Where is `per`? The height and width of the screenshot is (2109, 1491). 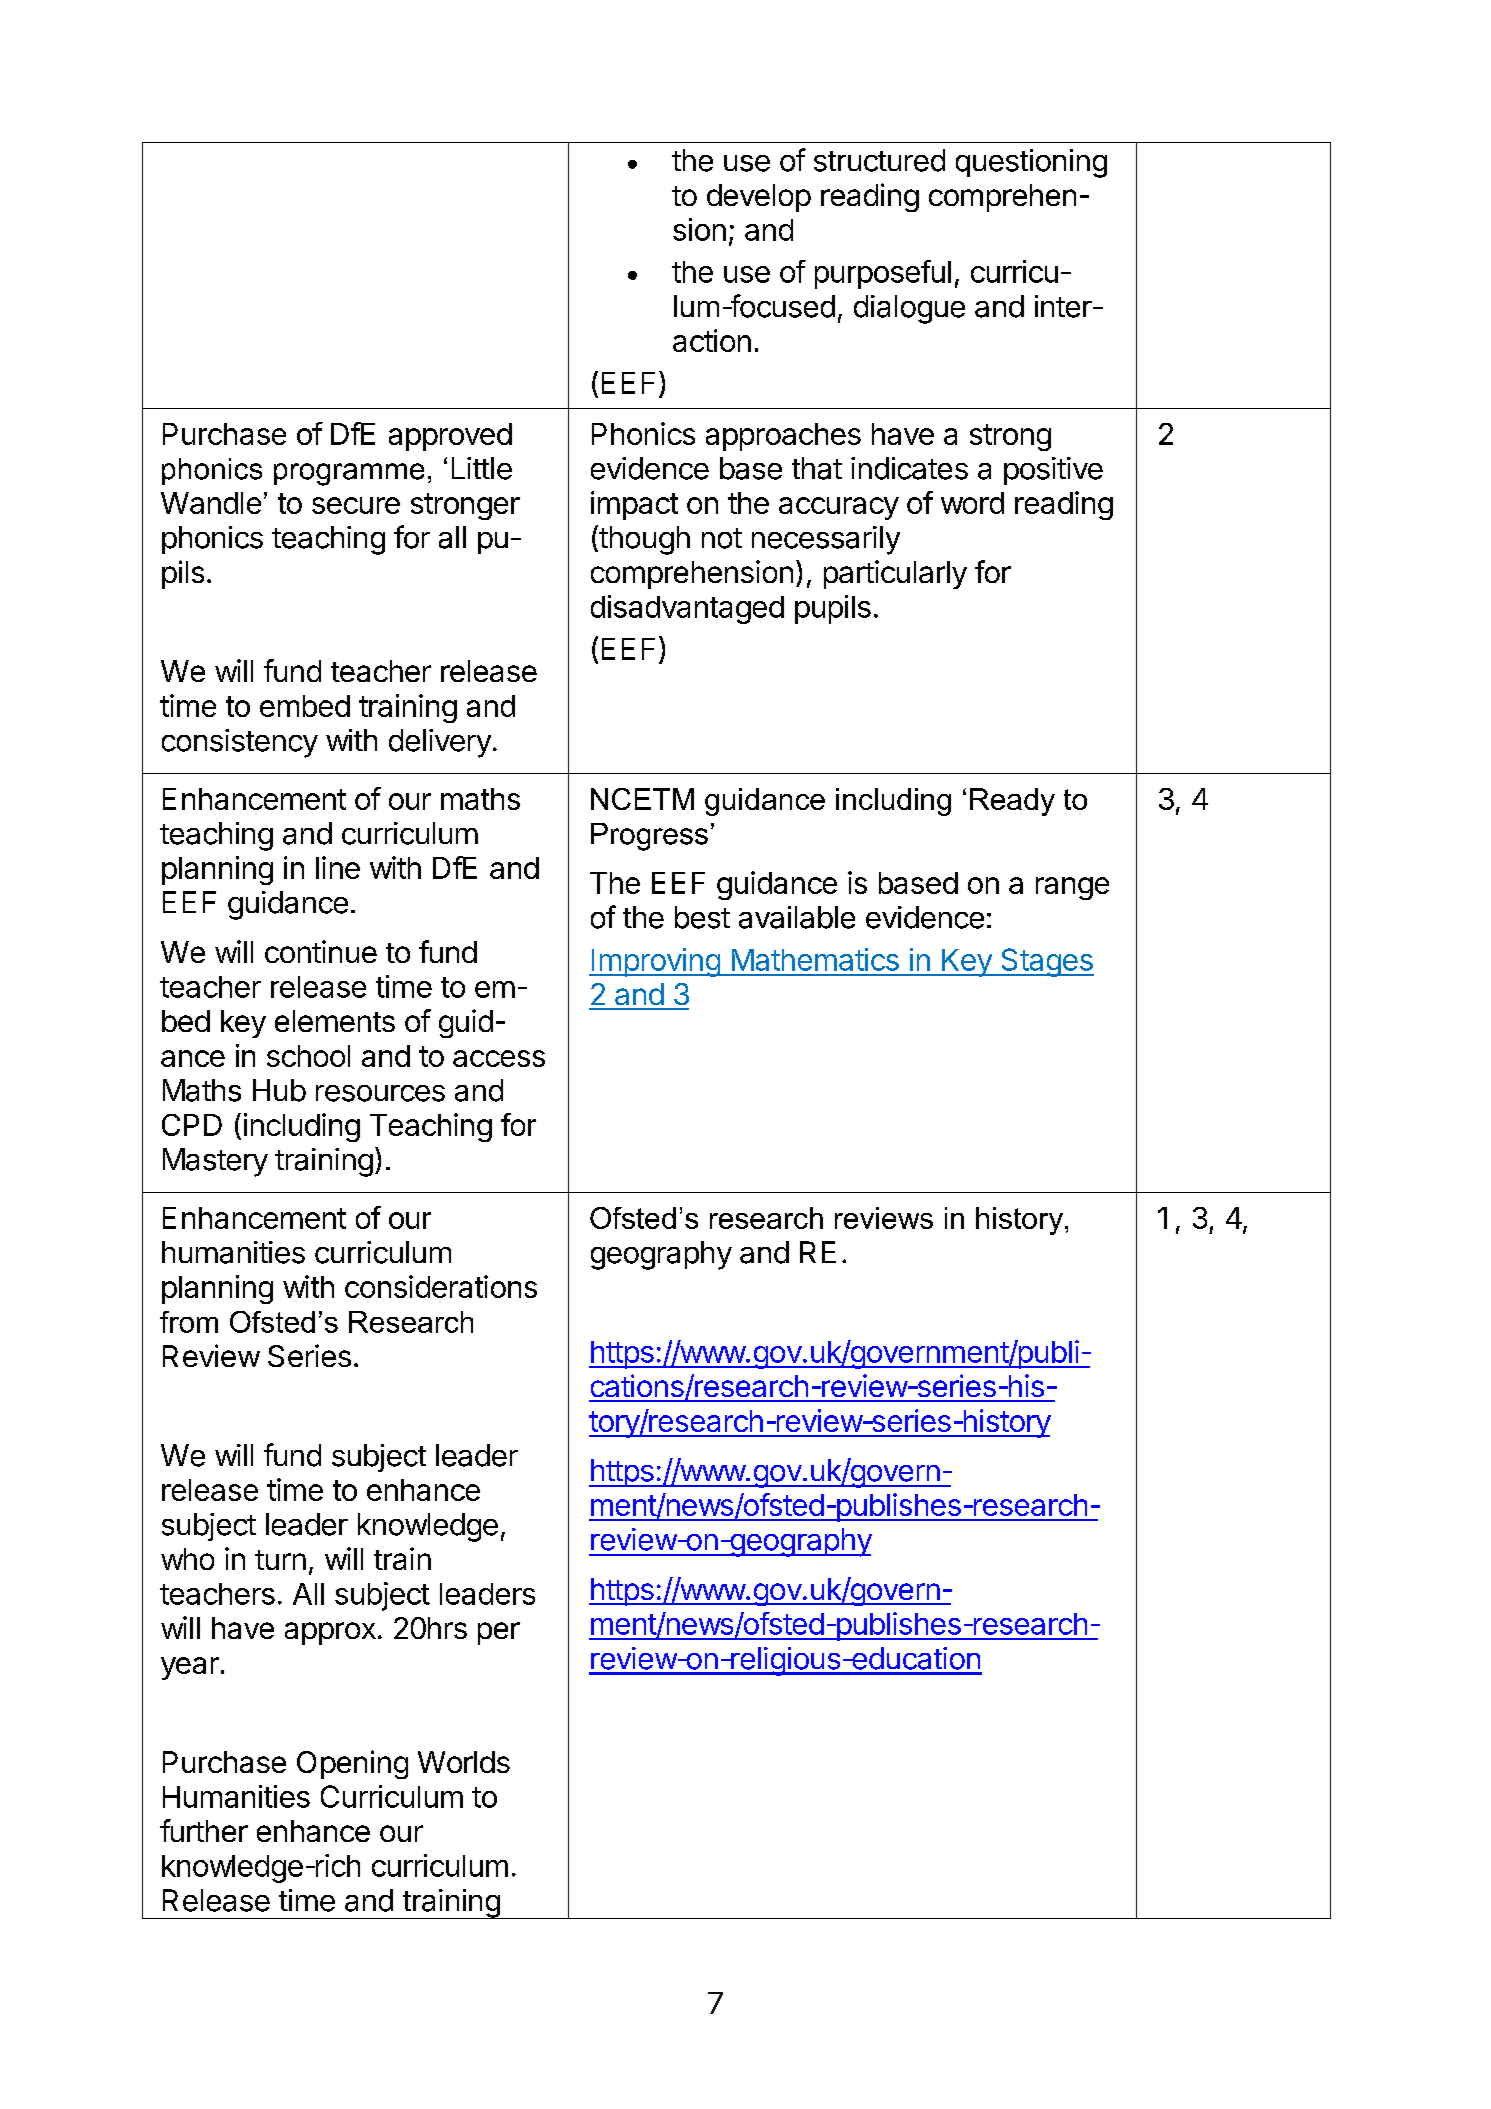
per is located at coordinates (499, 1633).
